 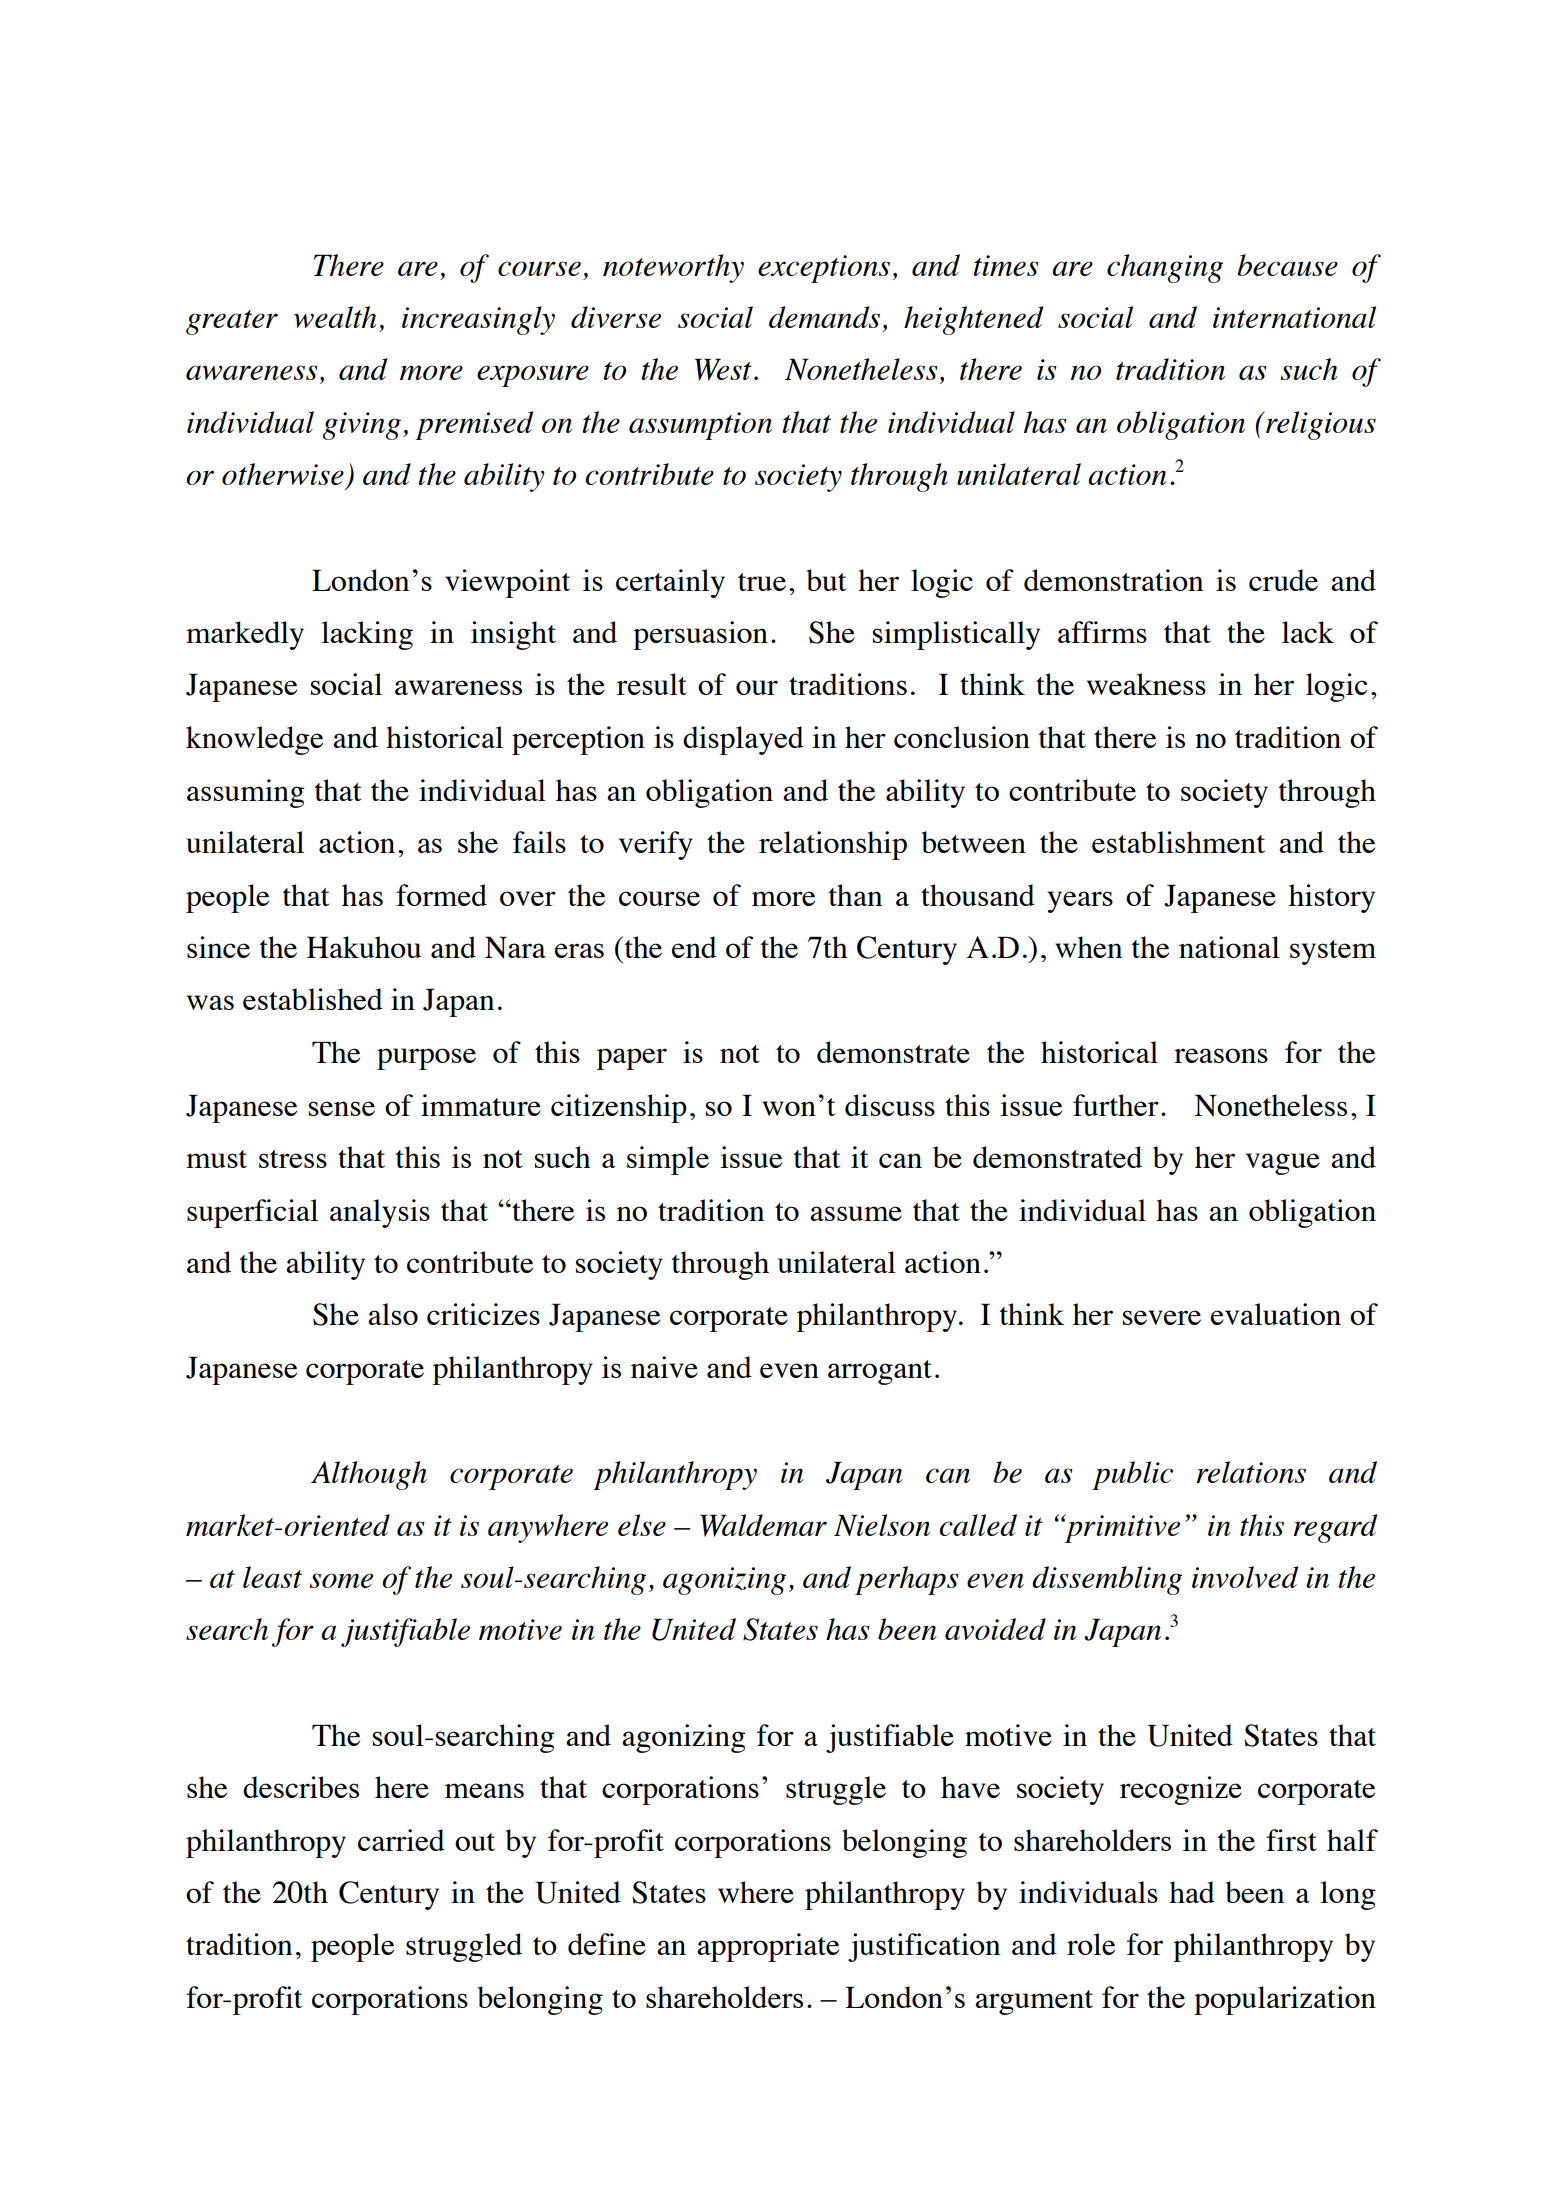 What do you see at coordinates (824, 317) in the screenshot?
I see `demands` at bounding box center [824, 317].
